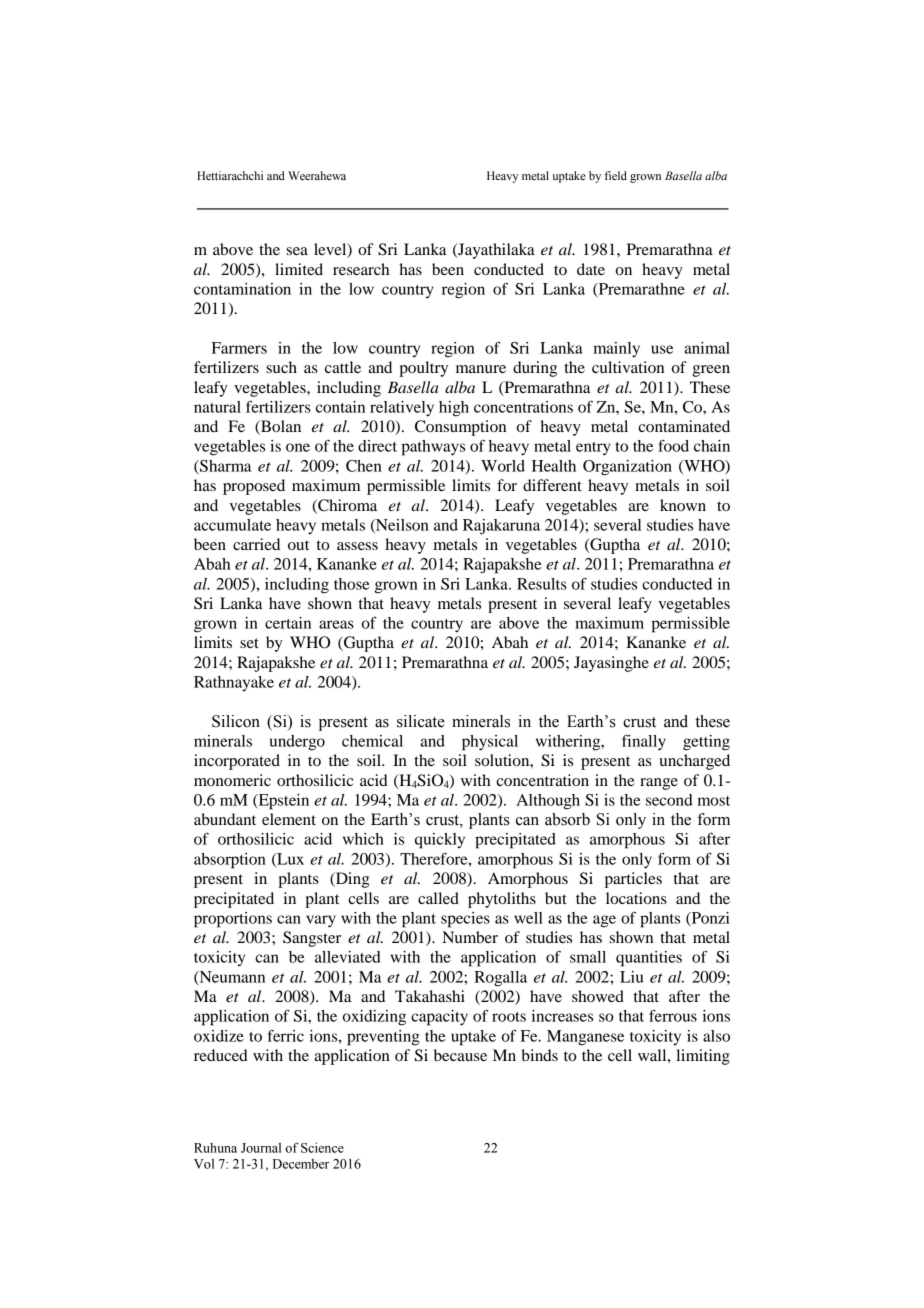 Image resolution: width=924 pixels, height=1308 pixels. Describe the element at coordinates (421, 721) in the screenshot. I see `silicate` at that location.
